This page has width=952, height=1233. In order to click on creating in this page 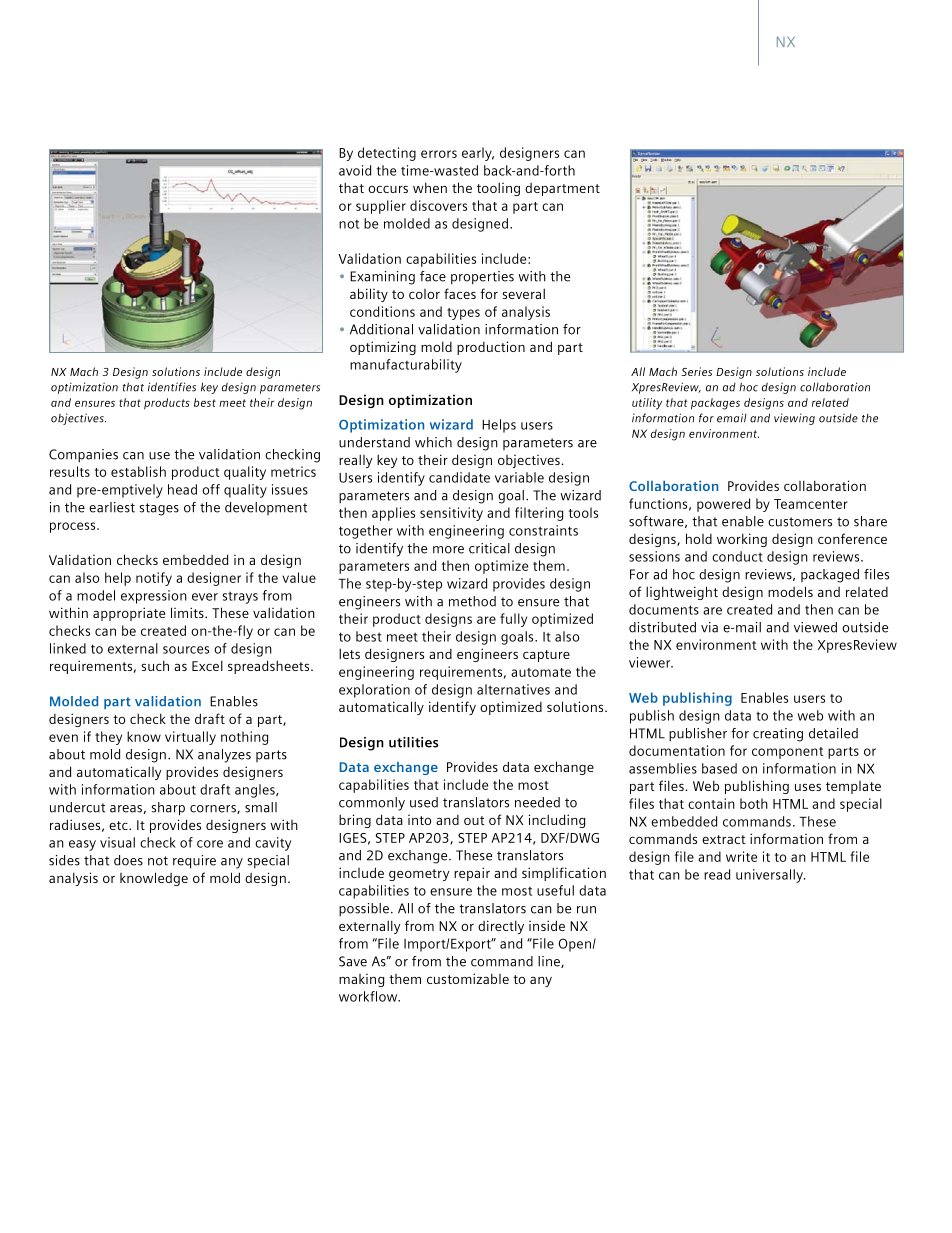, I will do `click(778, 735)`.
